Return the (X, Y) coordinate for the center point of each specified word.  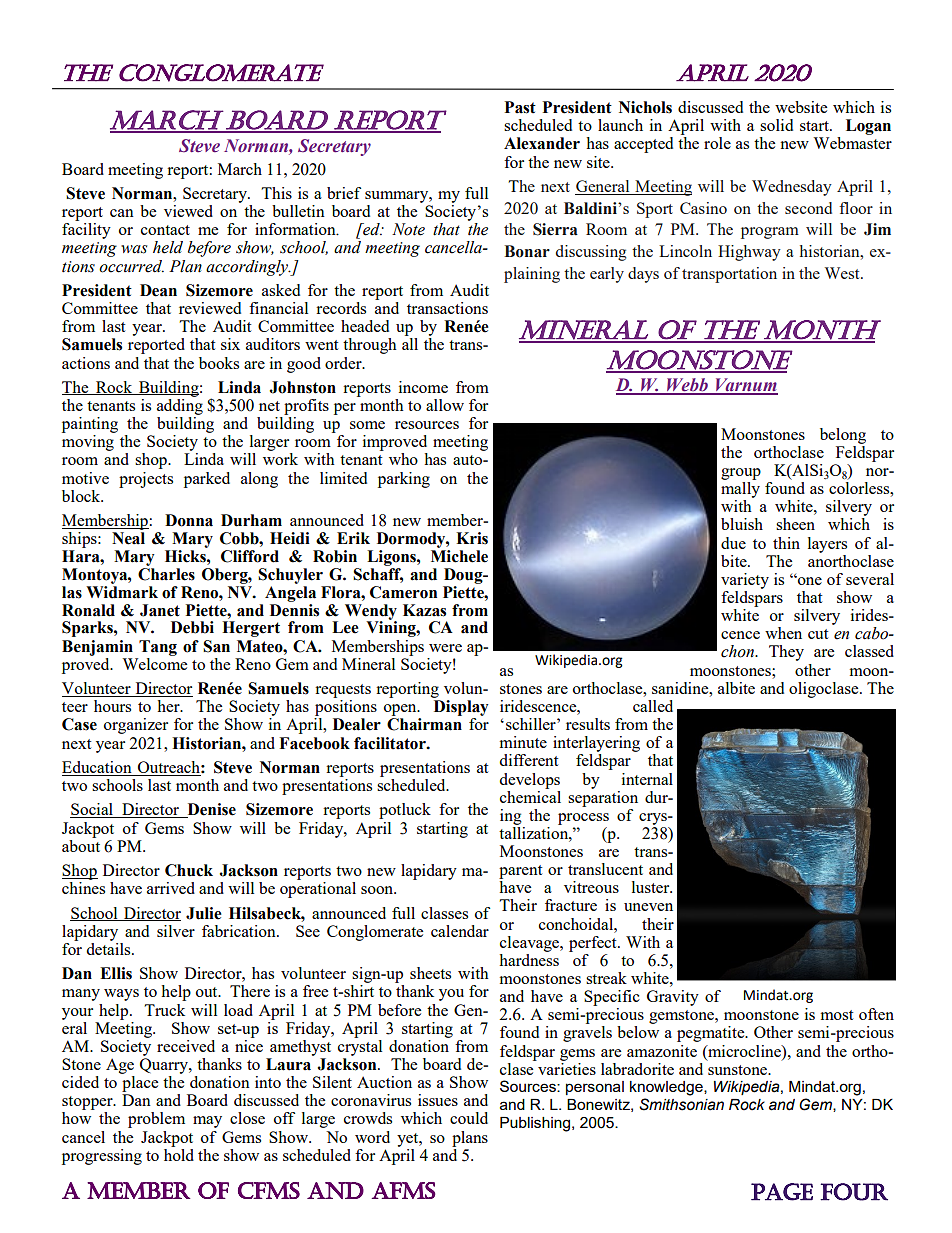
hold (179, 1153)
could (469, 1118)
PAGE (782, 1192)
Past (520, 107)
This (276, 193)
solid (776, 125)
